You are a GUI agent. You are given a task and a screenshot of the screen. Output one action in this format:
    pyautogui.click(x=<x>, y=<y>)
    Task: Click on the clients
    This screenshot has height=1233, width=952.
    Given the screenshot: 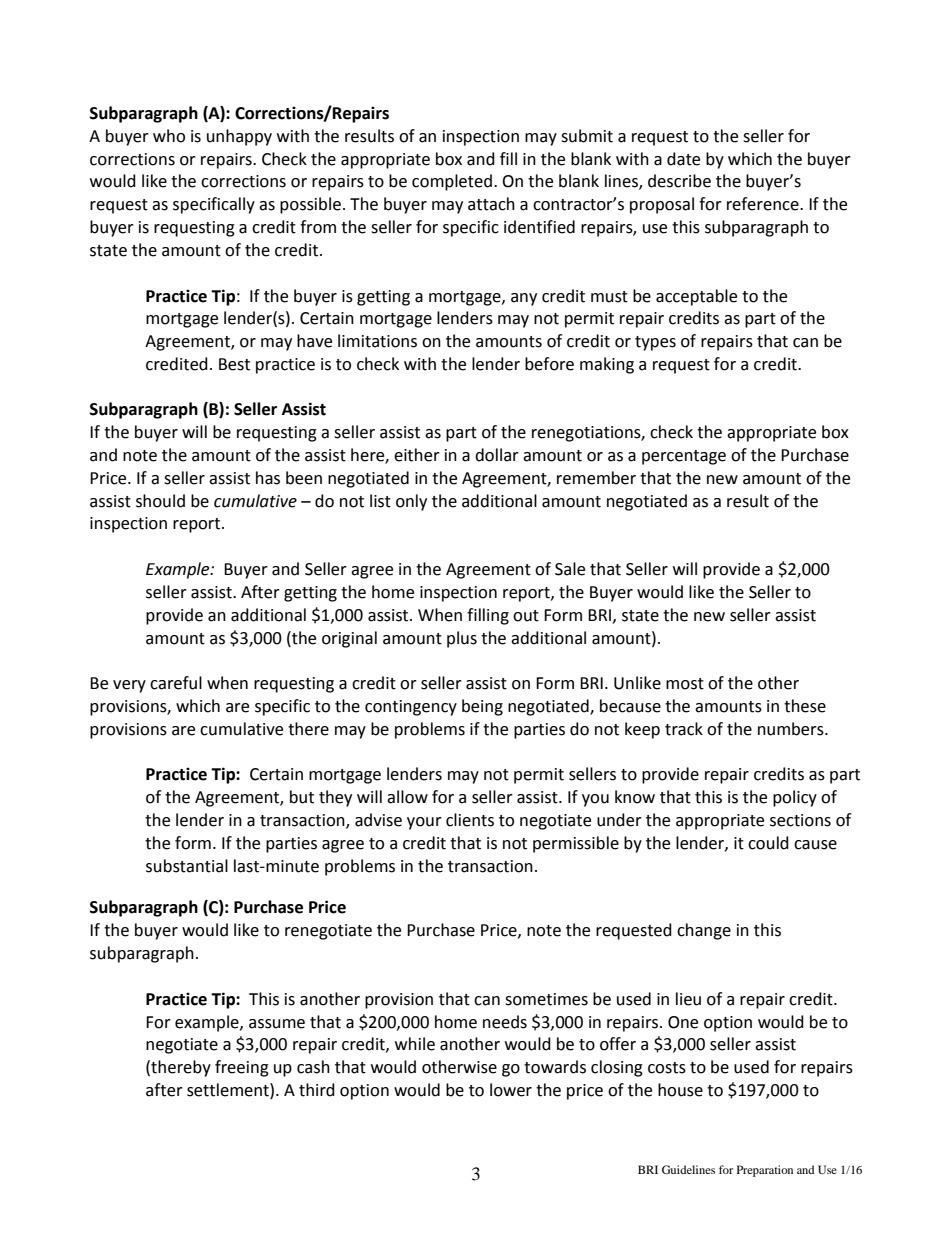 What is the action you would take?
    pyautogui.click(x=470, y=820)
